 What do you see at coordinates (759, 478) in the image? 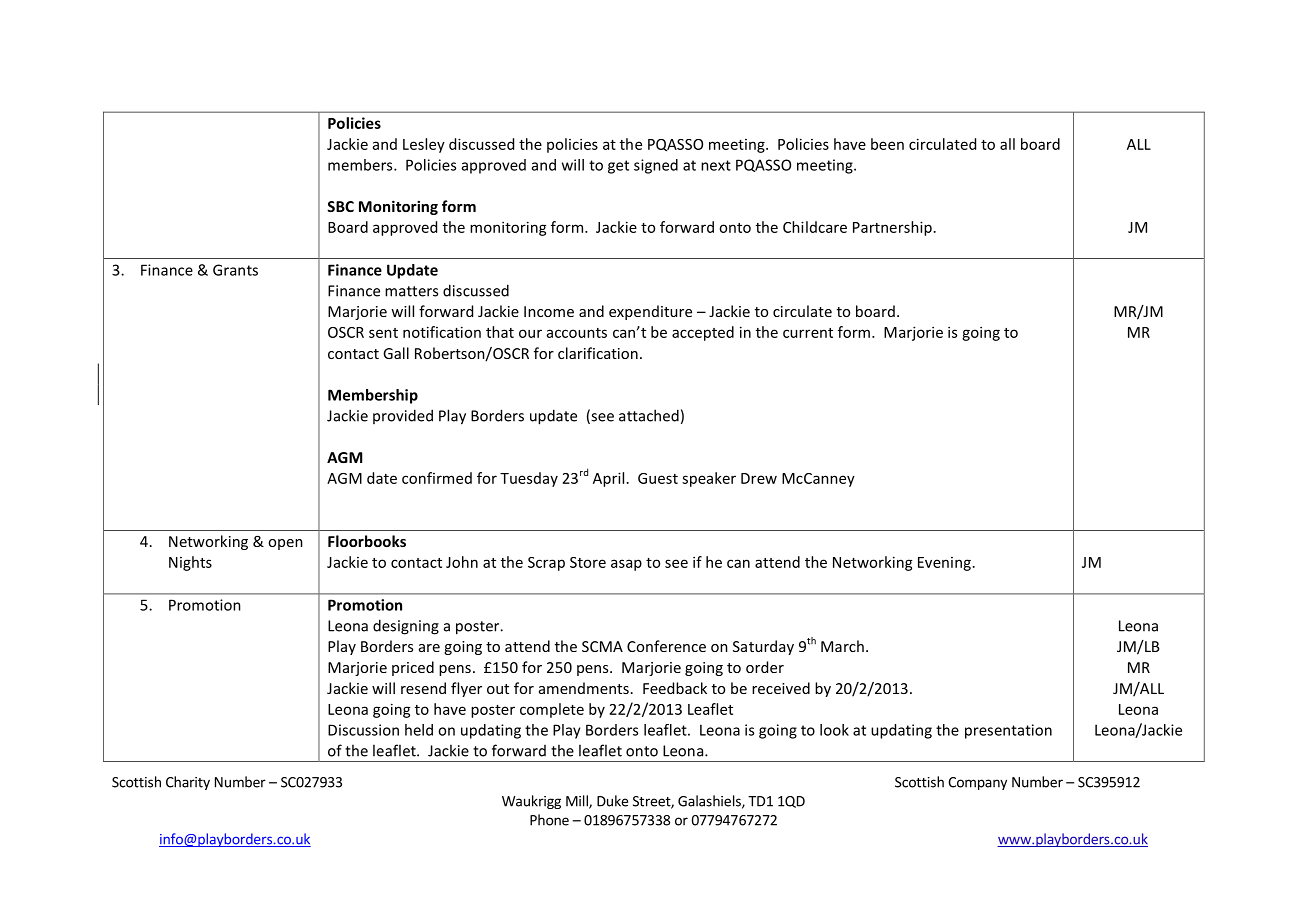
I see `Drew` at bounding box center [759, 478].
